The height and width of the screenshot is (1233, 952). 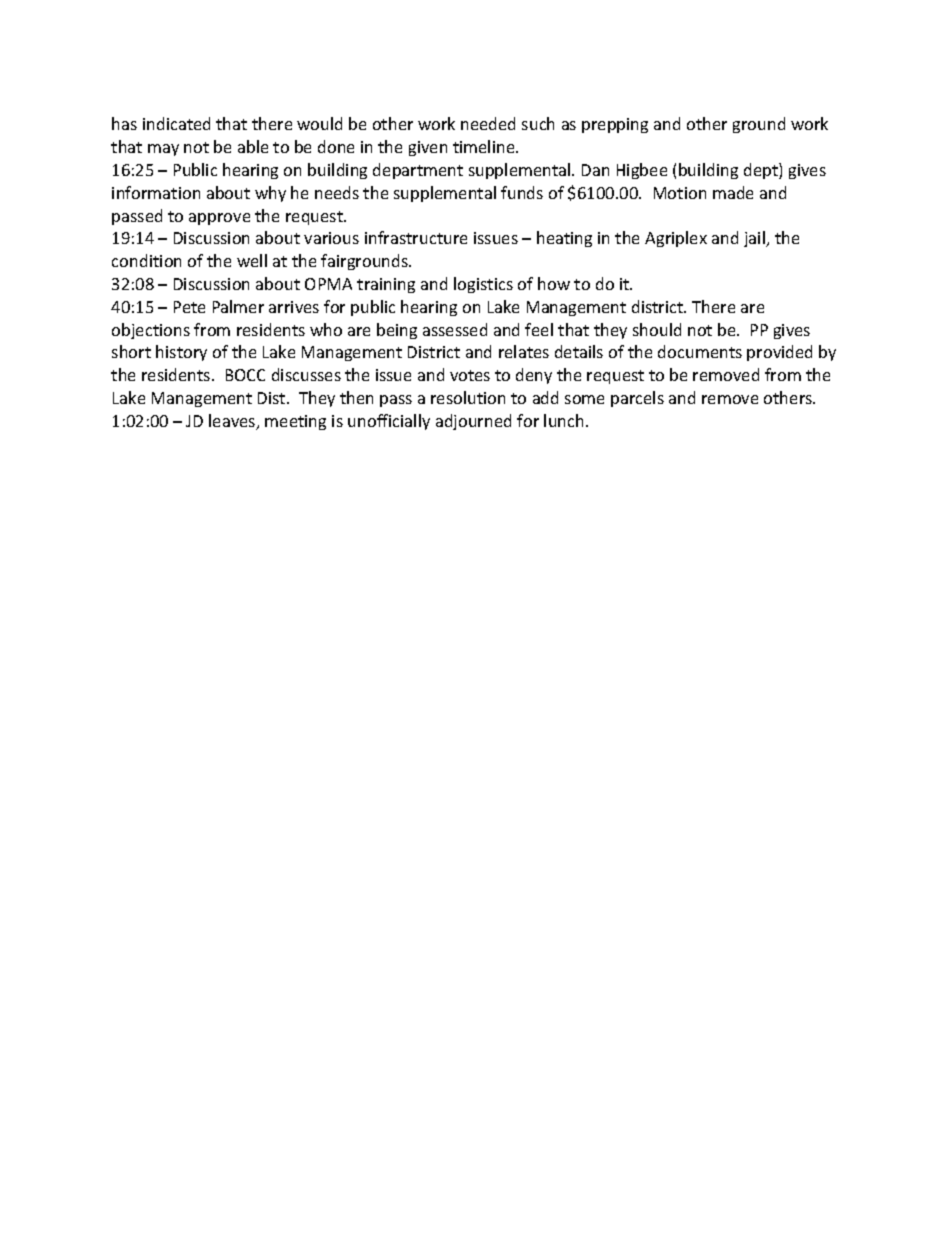 What do you see at coordinates (189, 307) in the screenshot?
I see `Pete` at bounding box center [189, 307].
